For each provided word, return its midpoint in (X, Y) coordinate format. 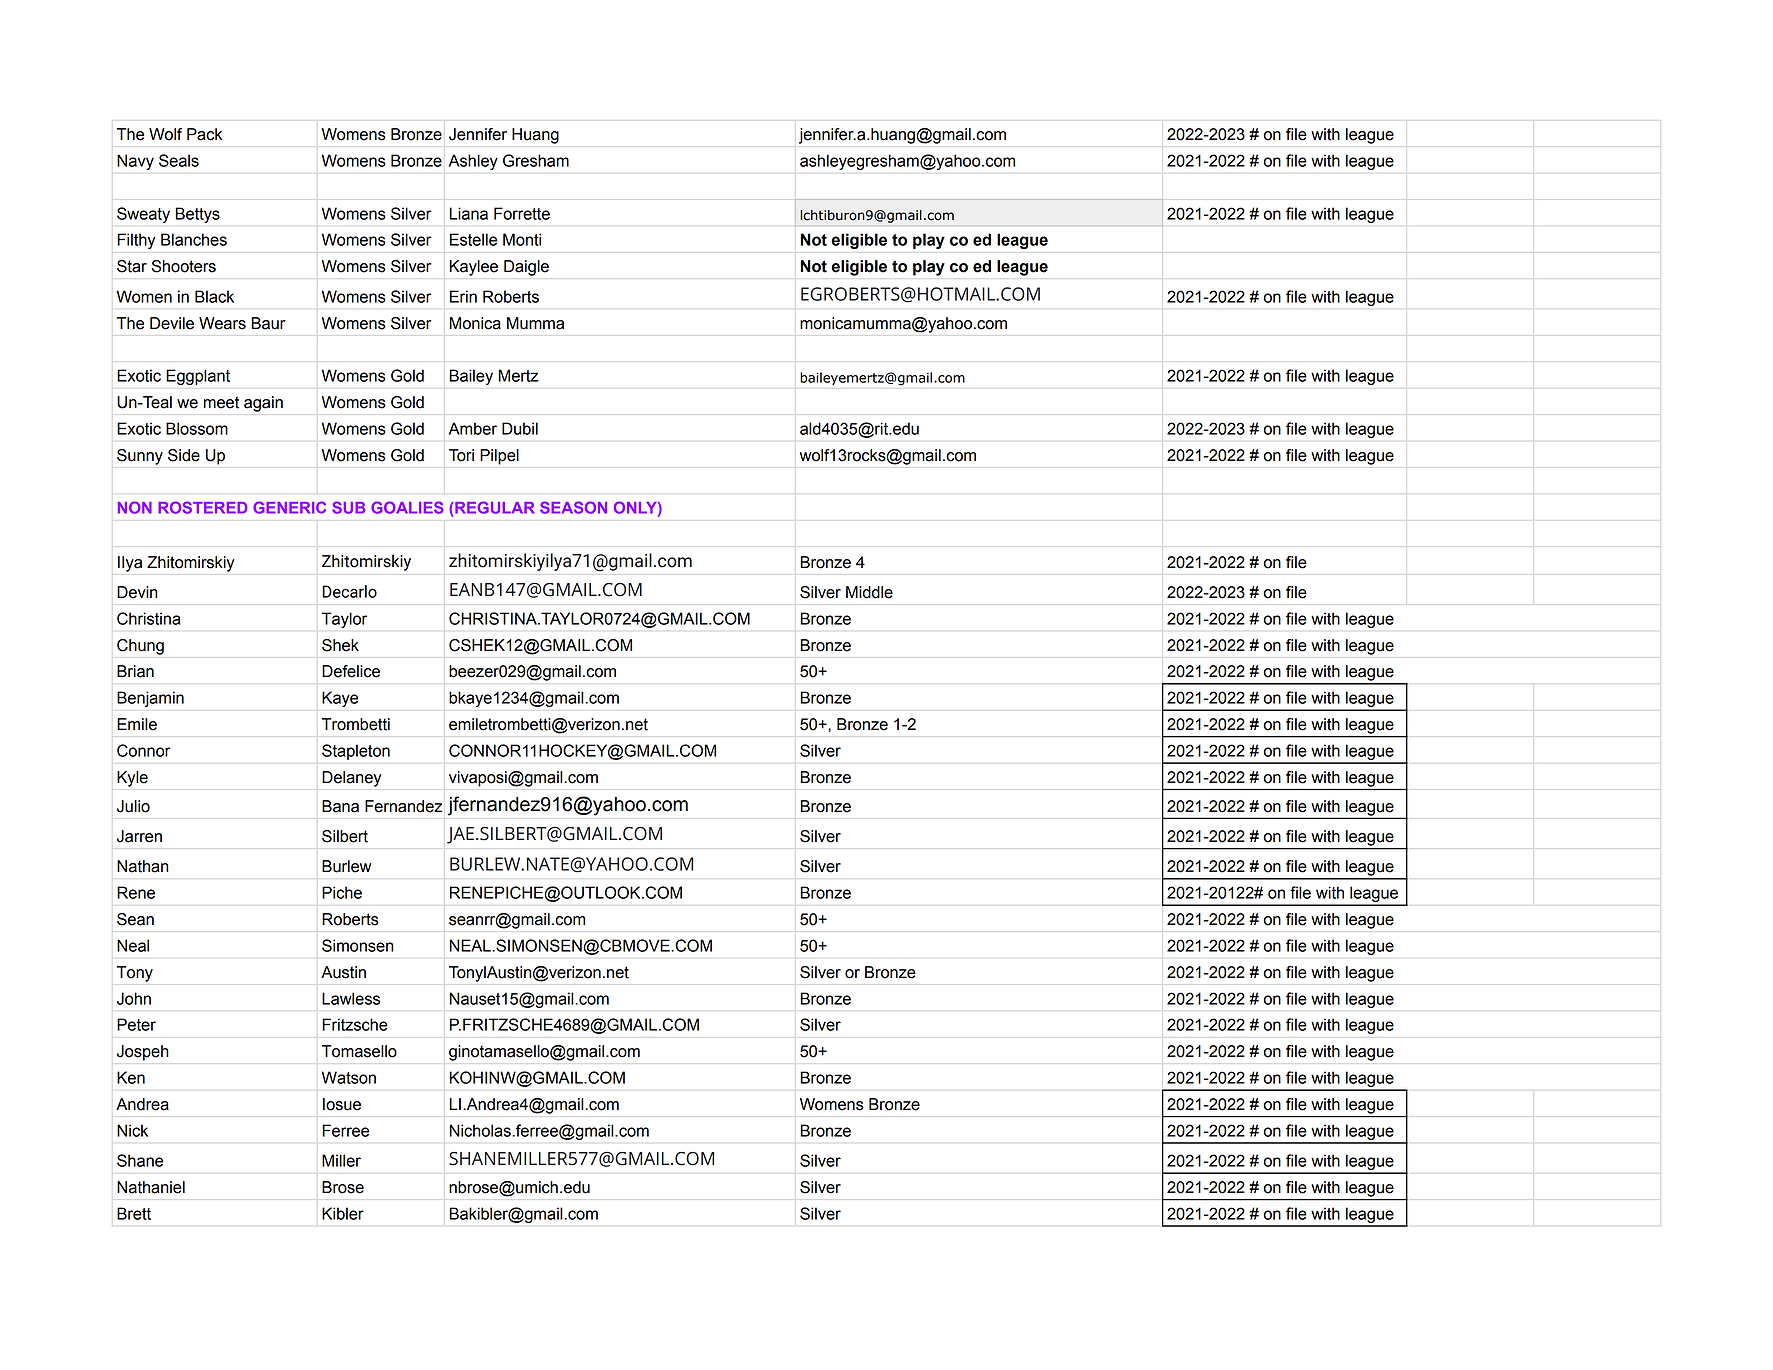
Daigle (526, 268)
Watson (349, 1077)
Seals (179, 160)
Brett (134, 1213)
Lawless (351, 998)
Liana (468, 213)
